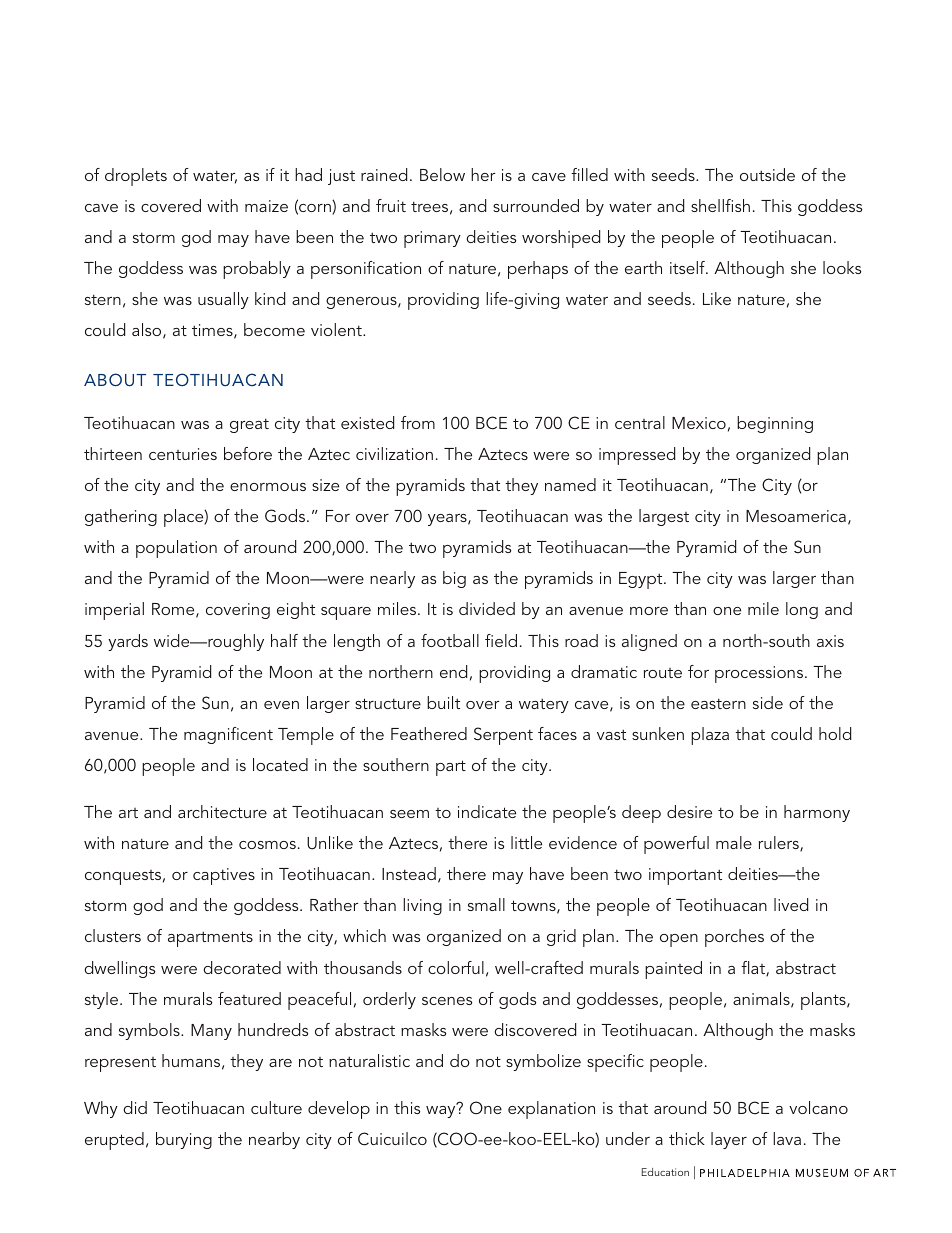 This image has width=952, height=1233. I want to click on way, so click(442, 1111).
